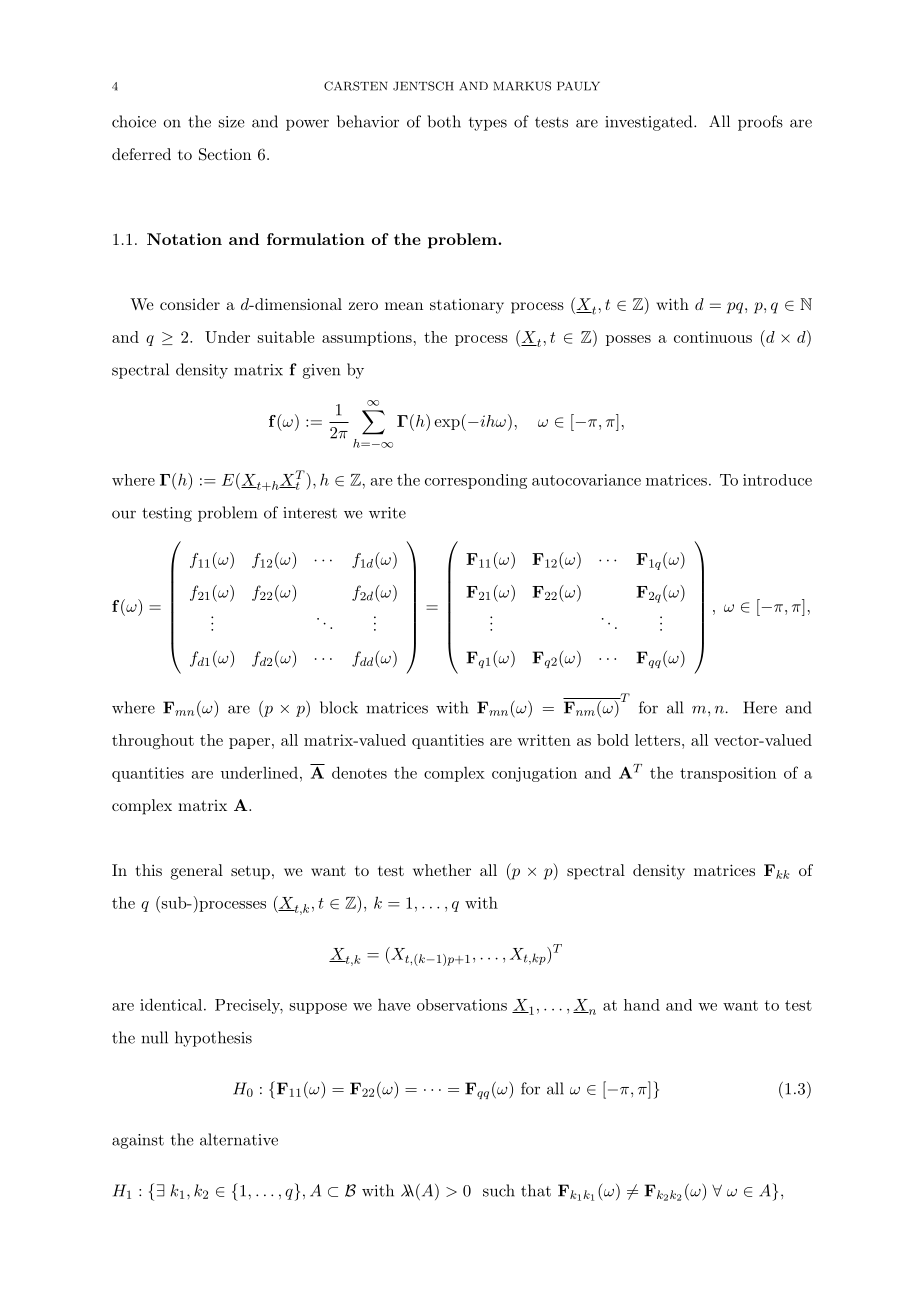  What do you see at coordinates (713, 337) in the screenshot?
I see `continuous` at bounding box center [713, 337].
